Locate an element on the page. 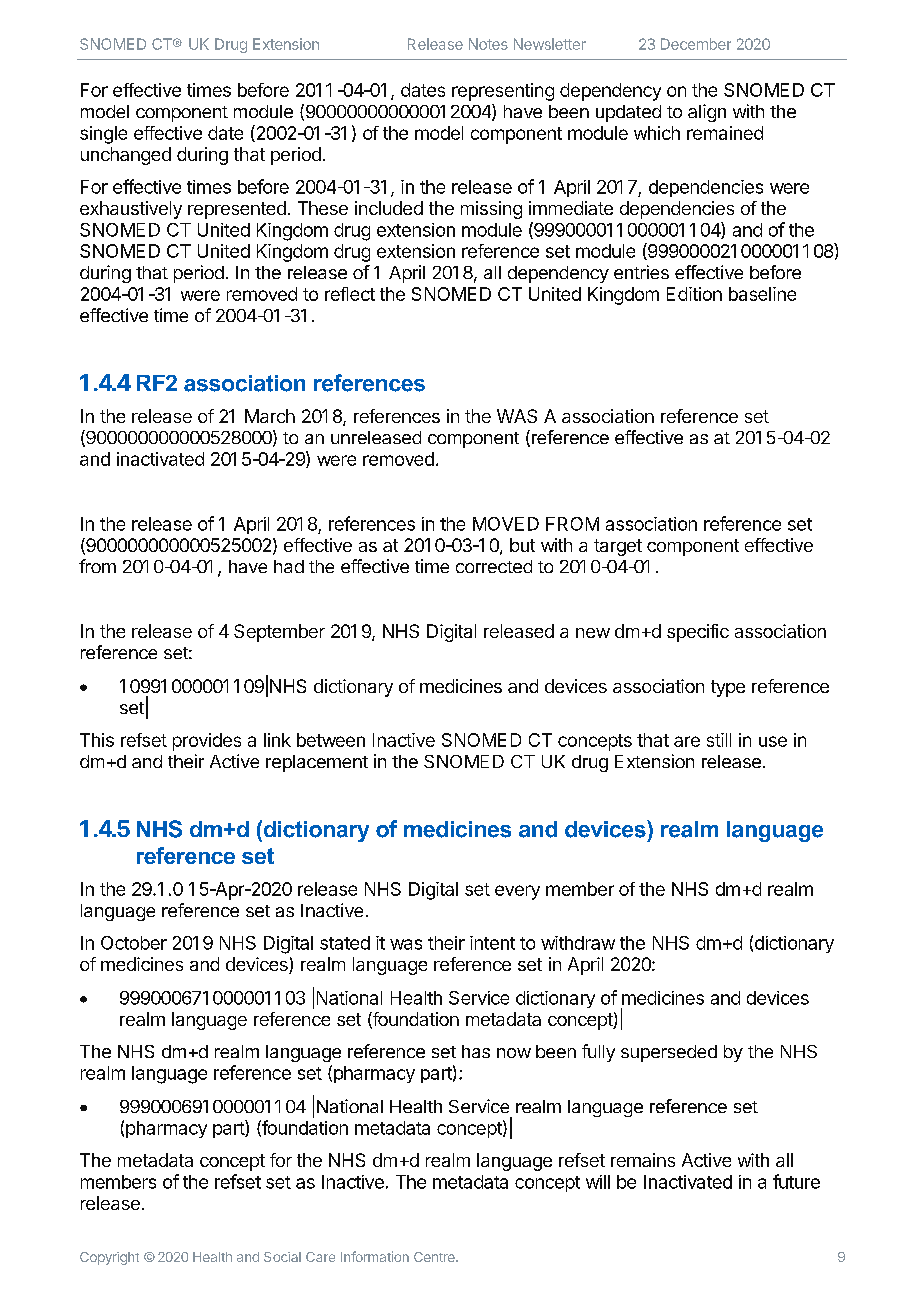 This page has height=1308, width=924. single is located at coordinates (103, 135).
